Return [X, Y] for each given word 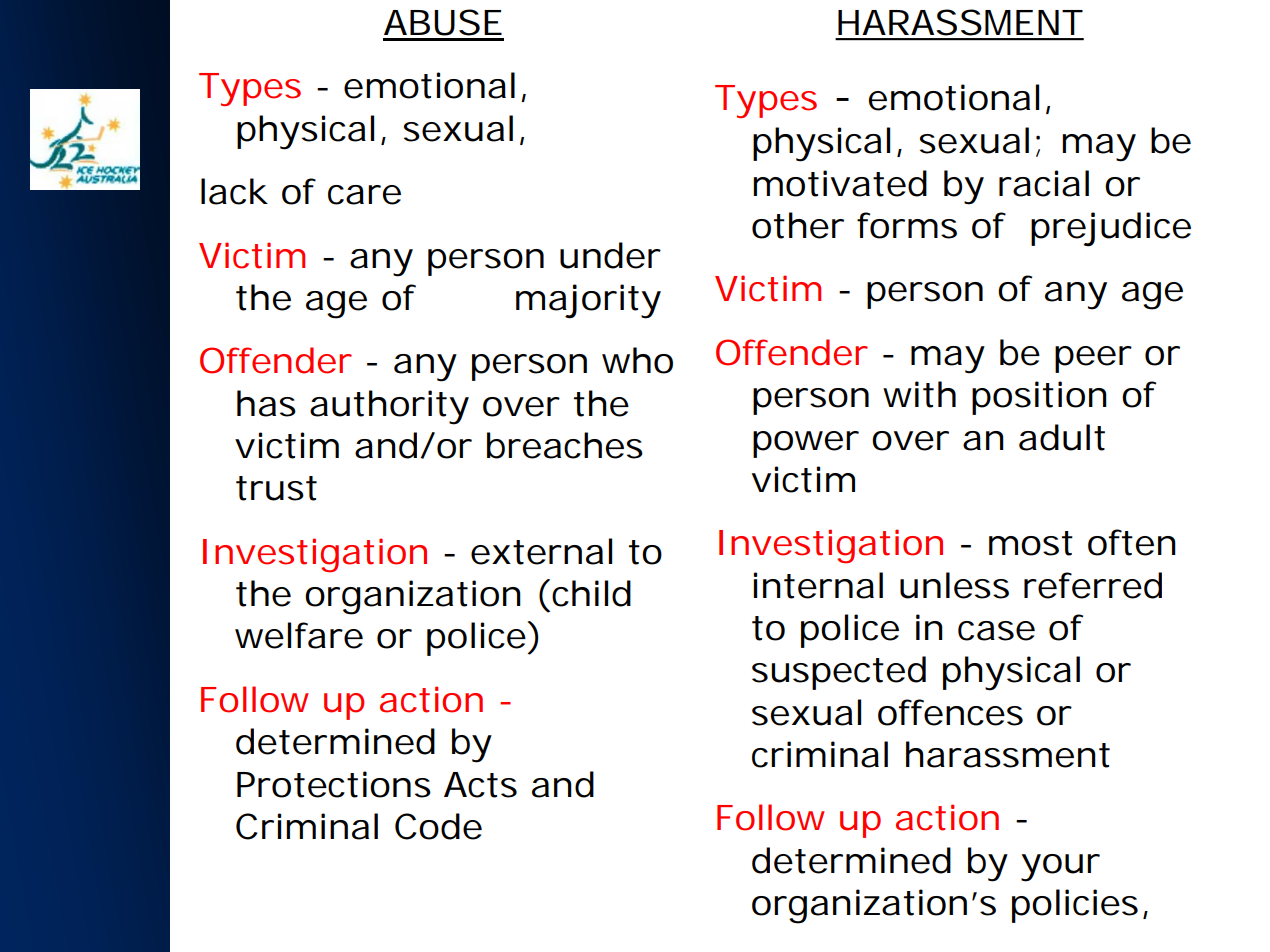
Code [438, 826]
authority [389, 407]
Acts [480, 785]
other [798, 225]
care [364, 195]
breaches [565, 445]
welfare [299, 635]
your [1060, 868]
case [996, 631]
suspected [839, 673]
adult [1062, 437]
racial [1044, 183]
